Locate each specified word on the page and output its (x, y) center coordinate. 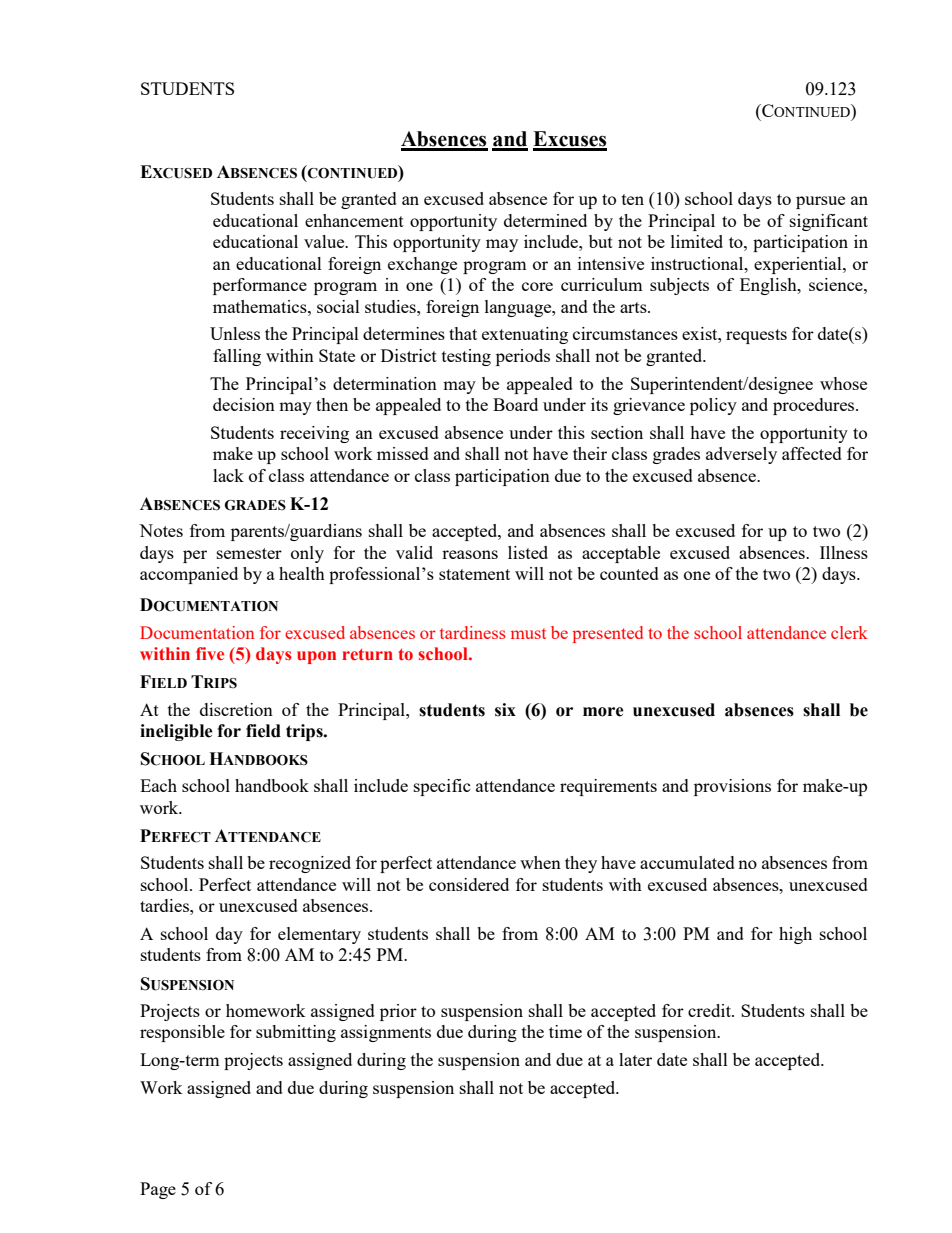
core (537, 286)
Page (158, 1190)
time (565, 1031)
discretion (236, 709)
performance (260, 286)
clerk (849, 632)
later (635, 1059)
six (505, 710)
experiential (799, 265)
